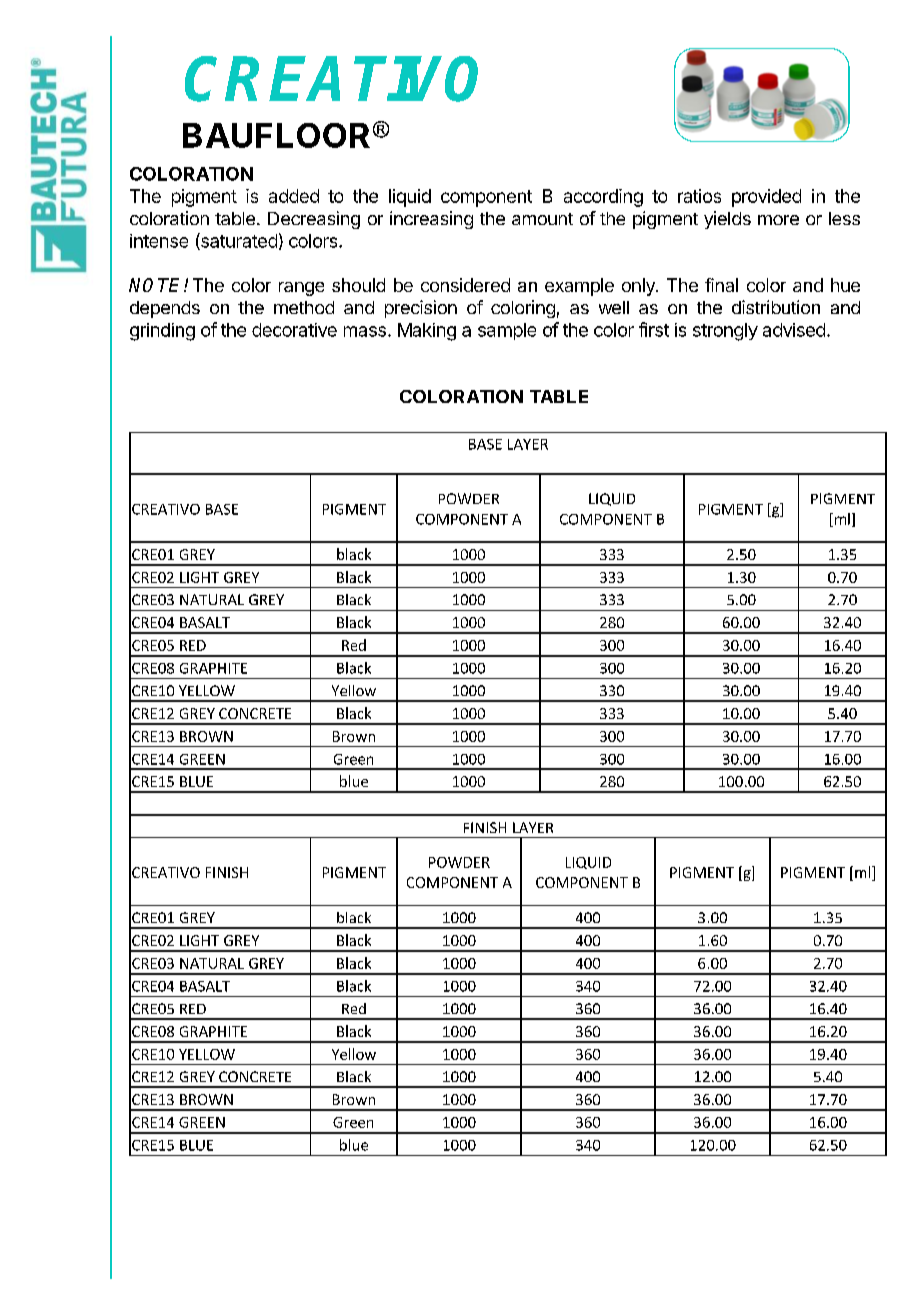 The width and height of the screenshot is (911, 1316). Describe the element at coordinates (603, 198) in the screenshot. I see `according` at that location.
